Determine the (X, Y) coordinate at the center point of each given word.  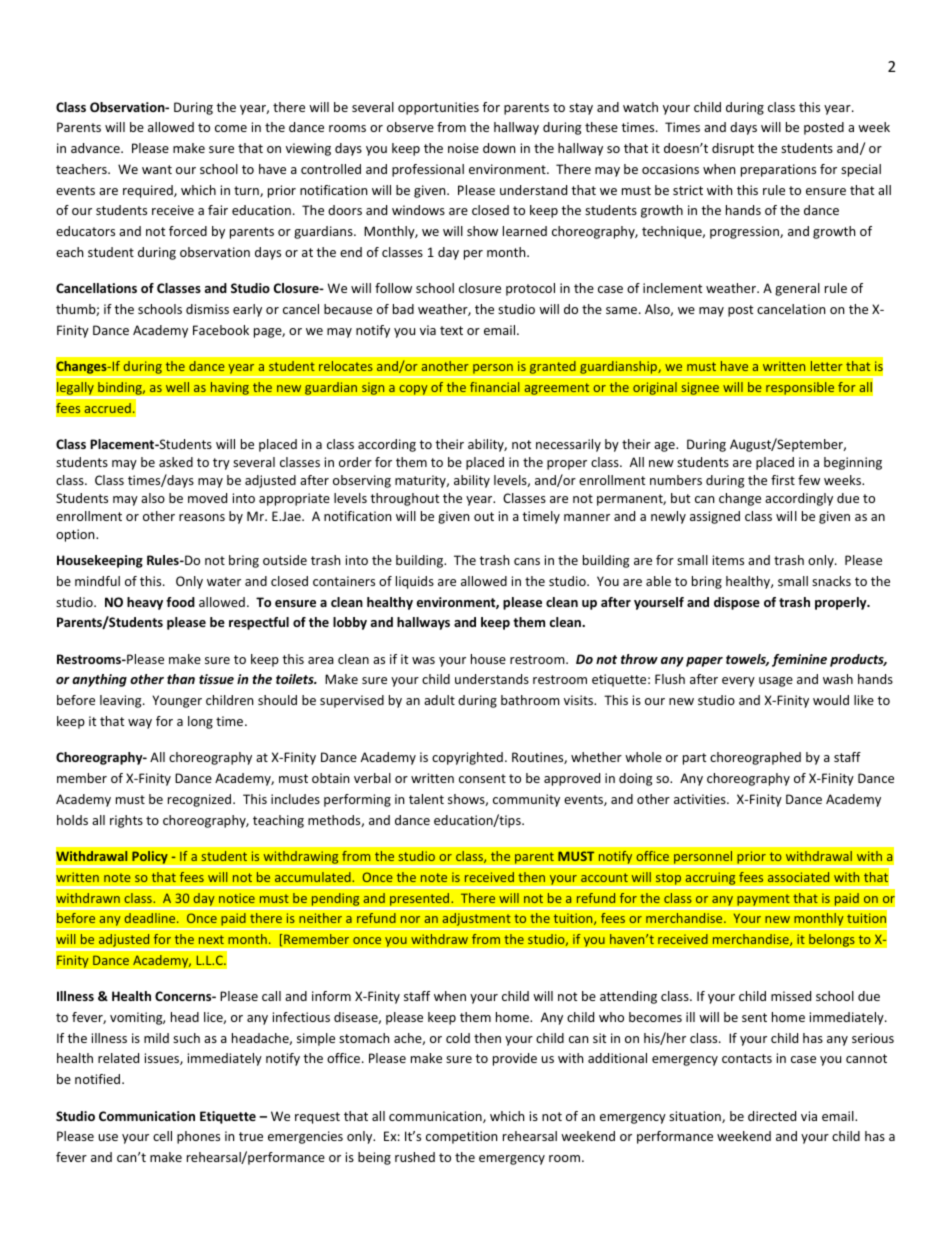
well (177, 387)
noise (463, 148)
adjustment (476, 919)
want (157, 169)
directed (772, 1116)
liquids (415, 582)
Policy (150, 857)
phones (198, 1137)
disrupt (733, 149)
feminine (799, 660)
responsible (800, 388)
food (180, 602)
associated (798, 877)
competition (461, 1137)
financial (494, 387)
